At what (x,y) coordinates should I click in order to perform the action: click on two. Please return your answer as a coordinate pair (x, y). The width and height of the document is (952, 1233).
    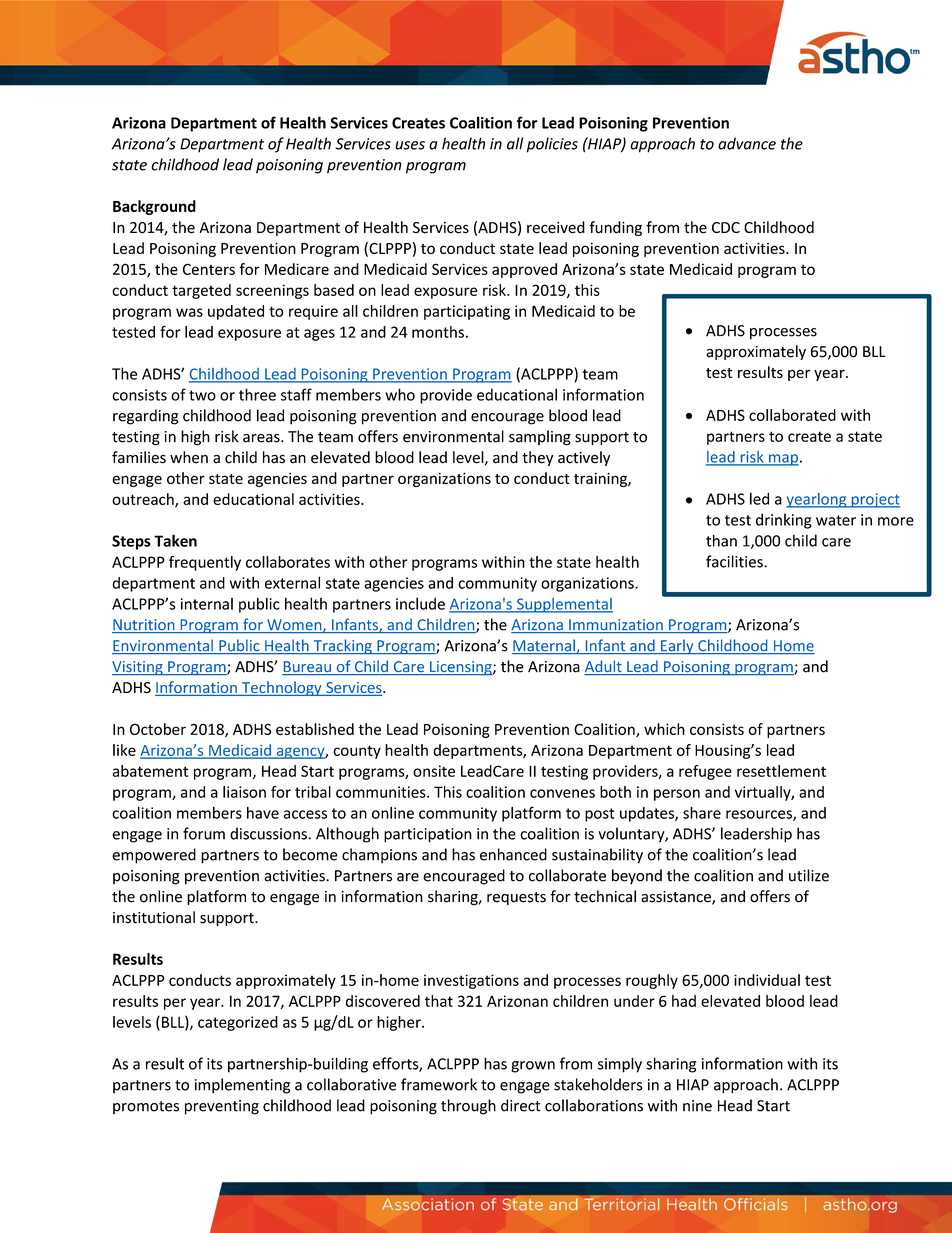
    Looking at the image, I should click on (202, 395).
